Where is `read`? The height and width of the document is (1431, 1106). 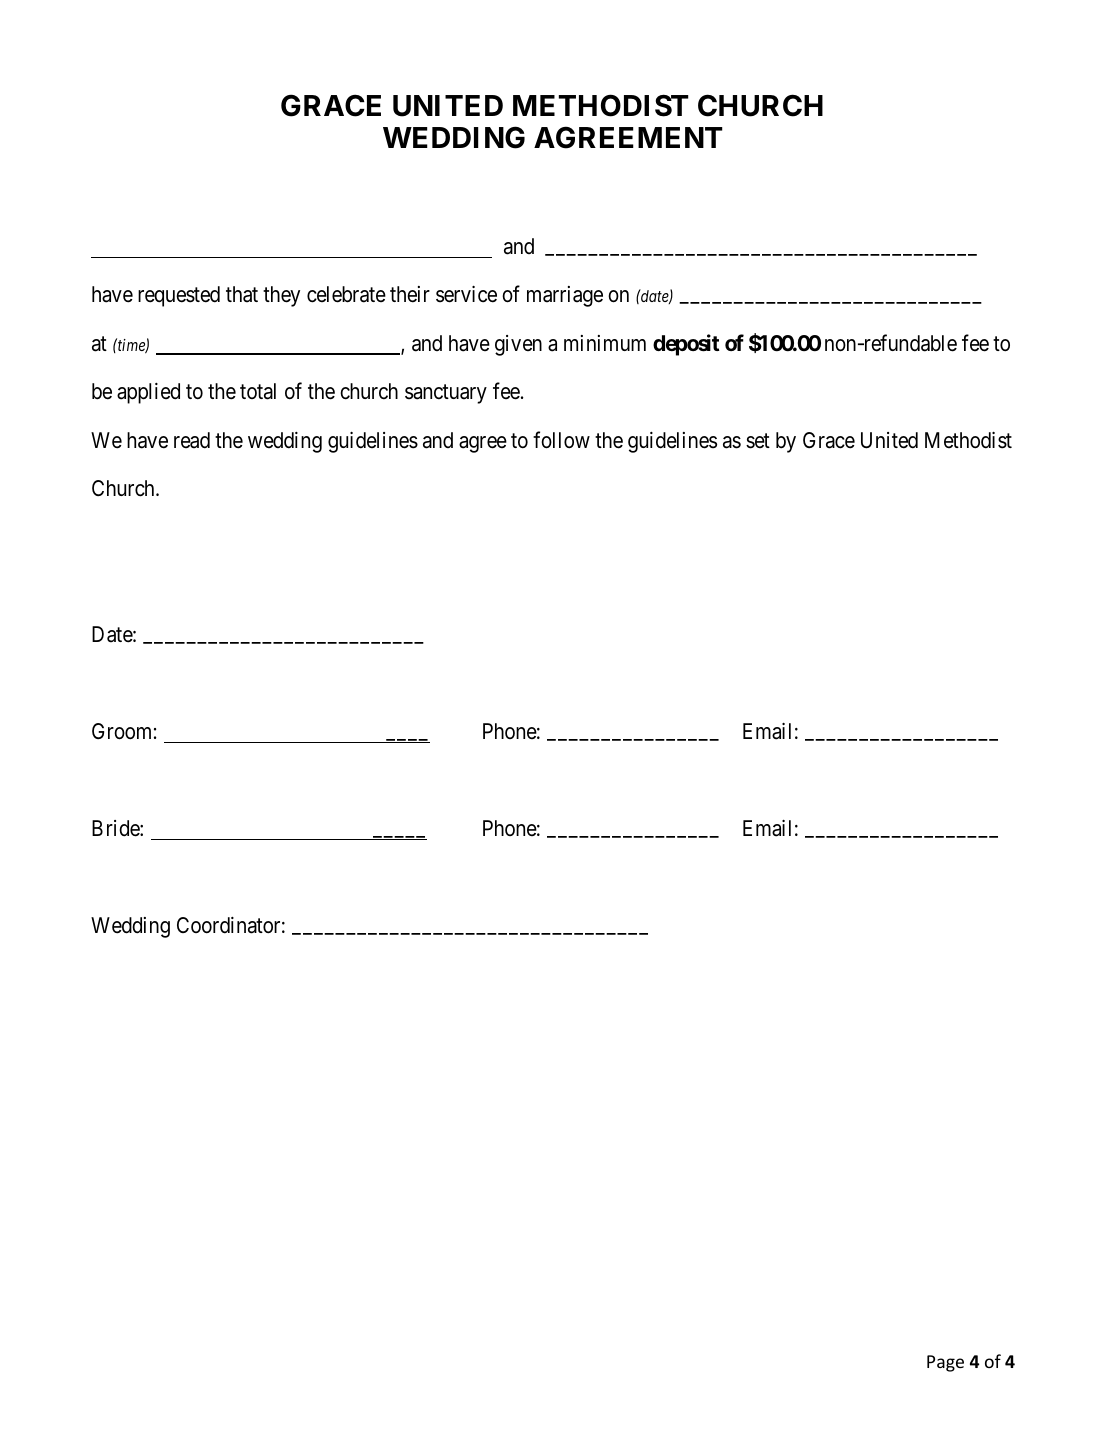 read is located at coordinates (192, 440).
